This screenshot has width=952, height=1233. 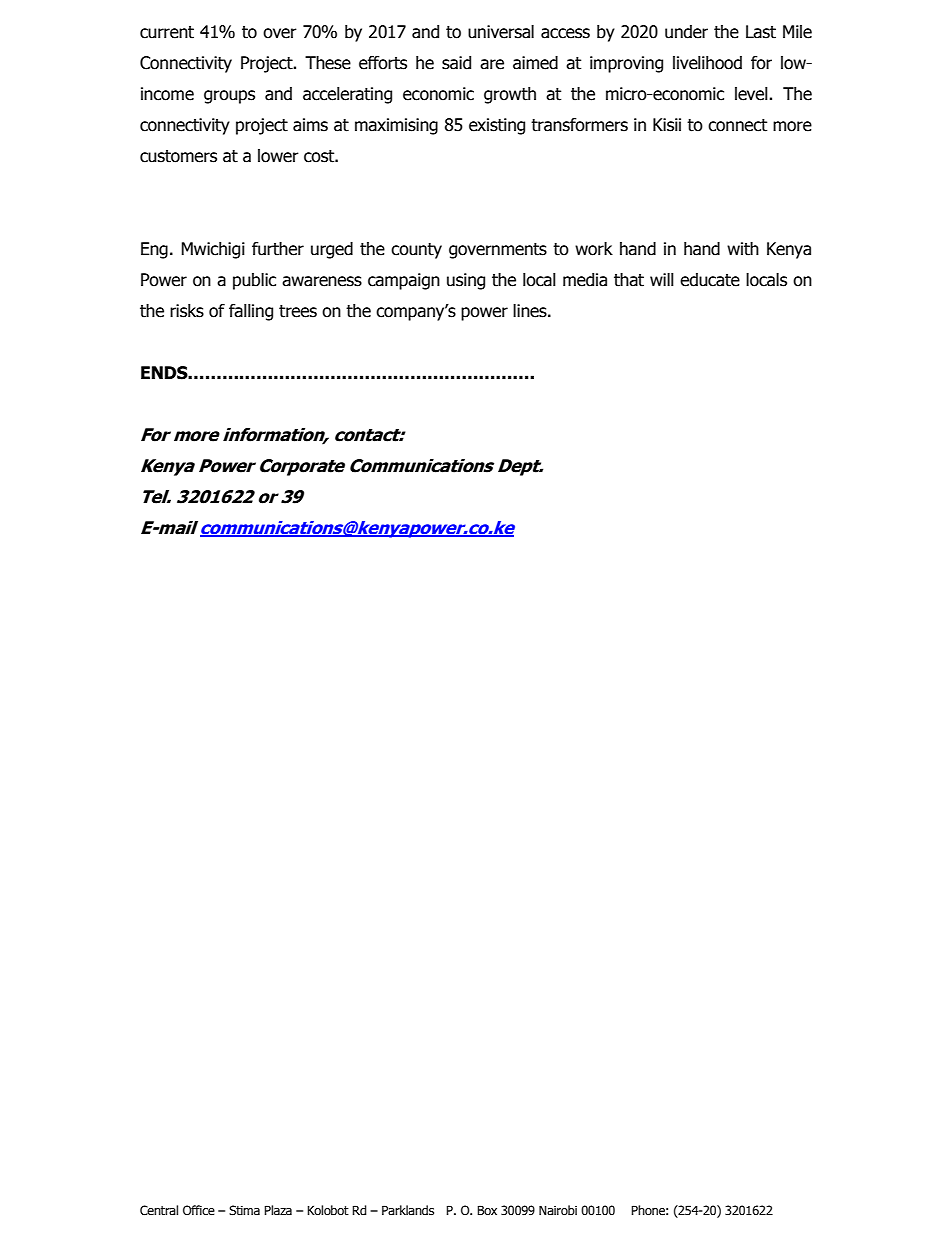 I want to click on Nairobi, so click(x=558, y=1210).
